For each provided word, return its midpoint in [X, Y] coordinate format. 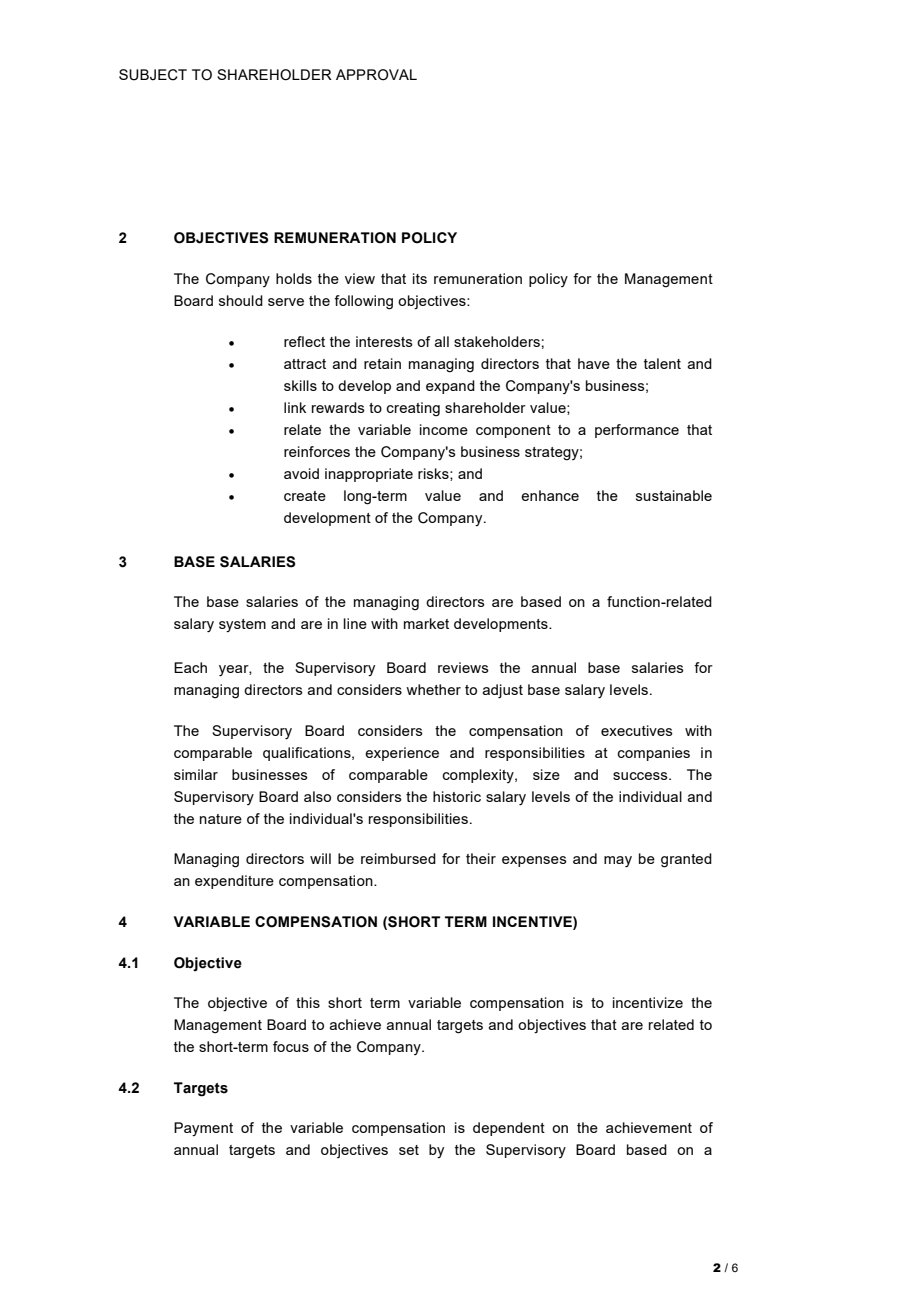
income [444, 429]
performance [637, 431]
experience [402, 754]
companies [654, 754]
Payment [203, 1129]
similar [196, 774]
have [594, 363]
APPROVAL [376, 75]
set [409, 1150]
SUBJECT [153, 75]
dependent [509, 1129]
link [295, 407]
